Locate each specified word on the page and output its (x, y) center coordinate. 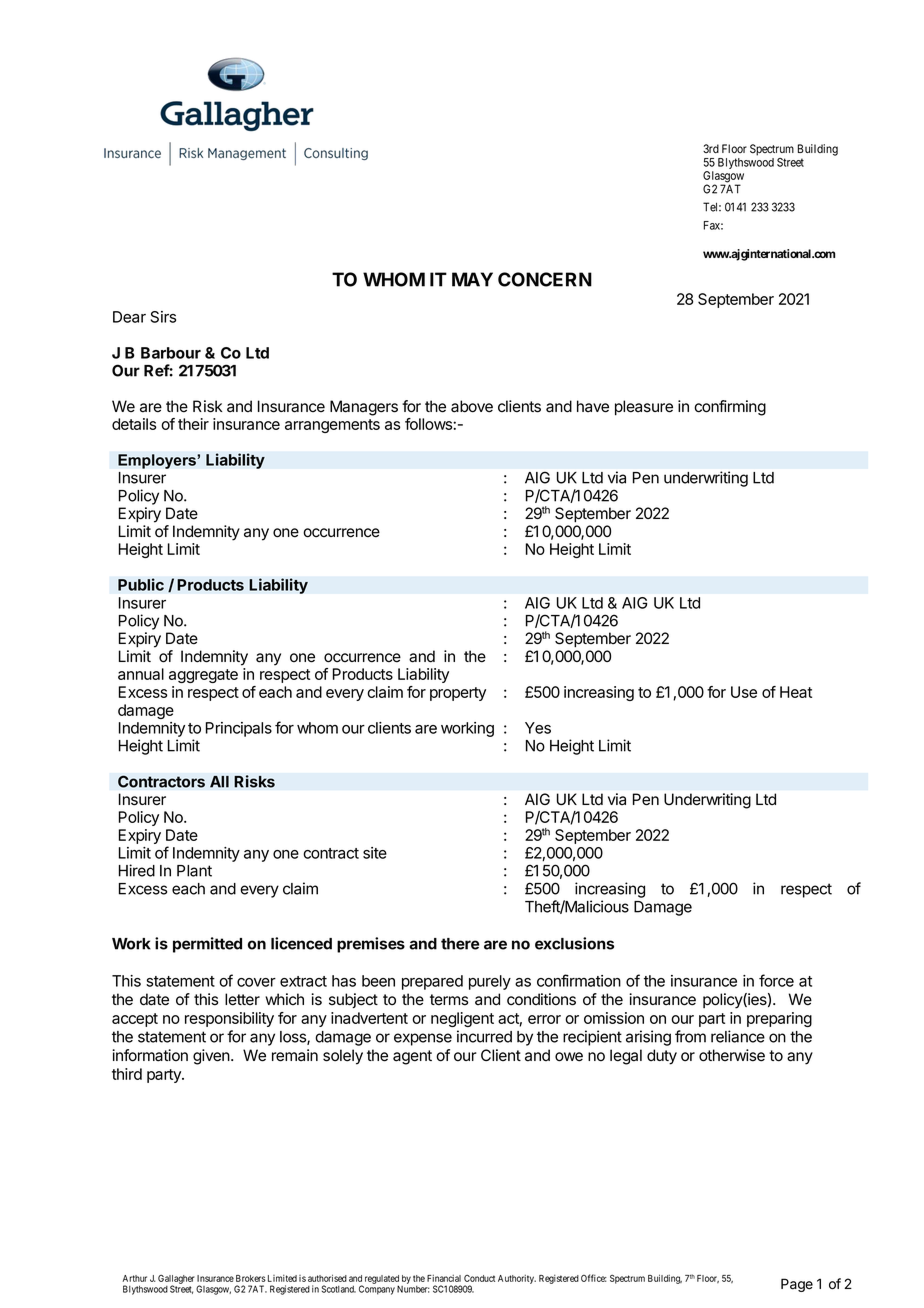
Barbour (171, 353)
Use (744, 692)
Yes (538, 728)
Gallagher (176, 1280)
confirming (730, 408)
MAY (472, 279)
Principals (239, 729)
